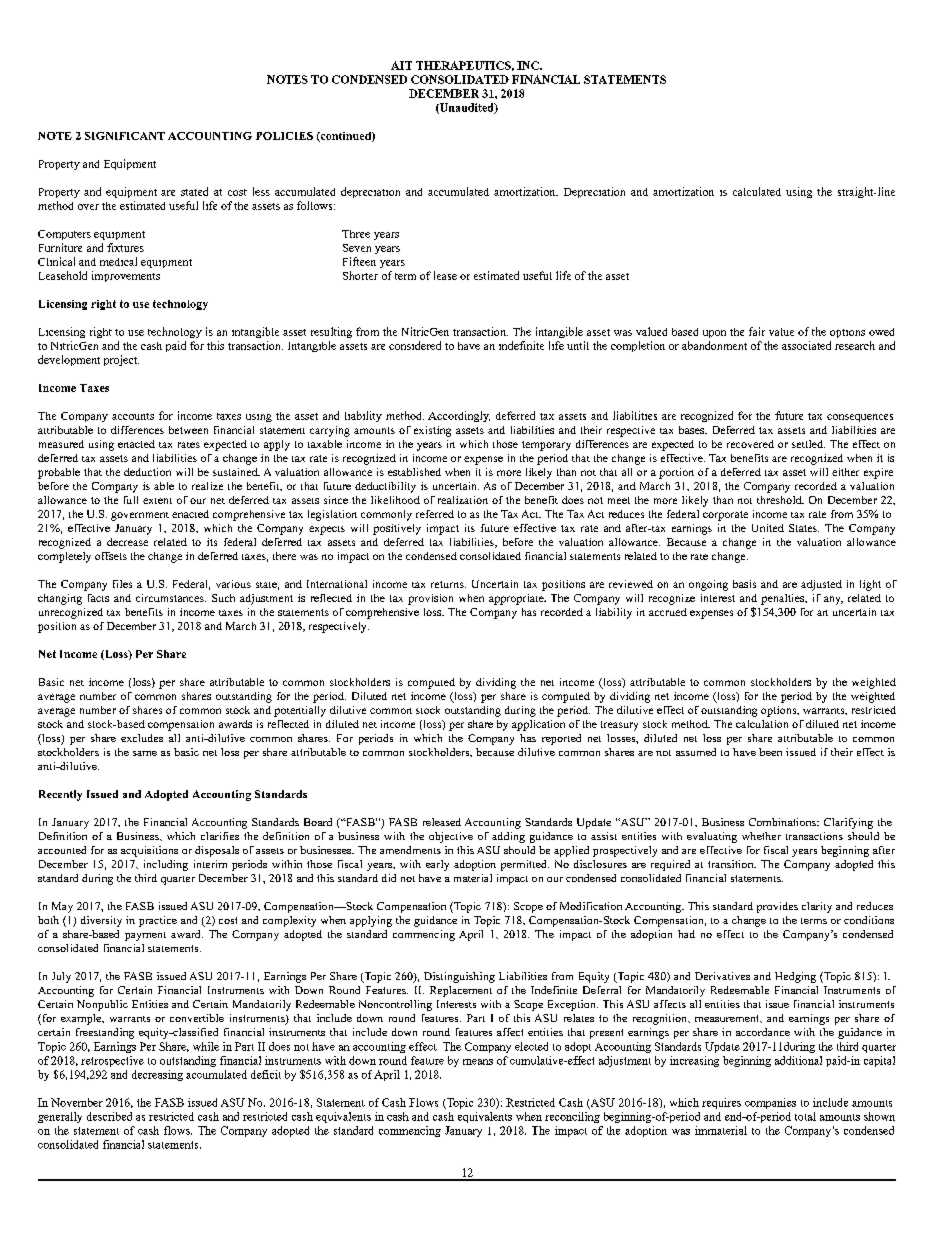 Image resolution: width=952 pixels, height=1233 pixels. What do you see at coordinates (125, 136) in the document?
I see `SIGNIFICANT` at bounding box center [125, 136].
